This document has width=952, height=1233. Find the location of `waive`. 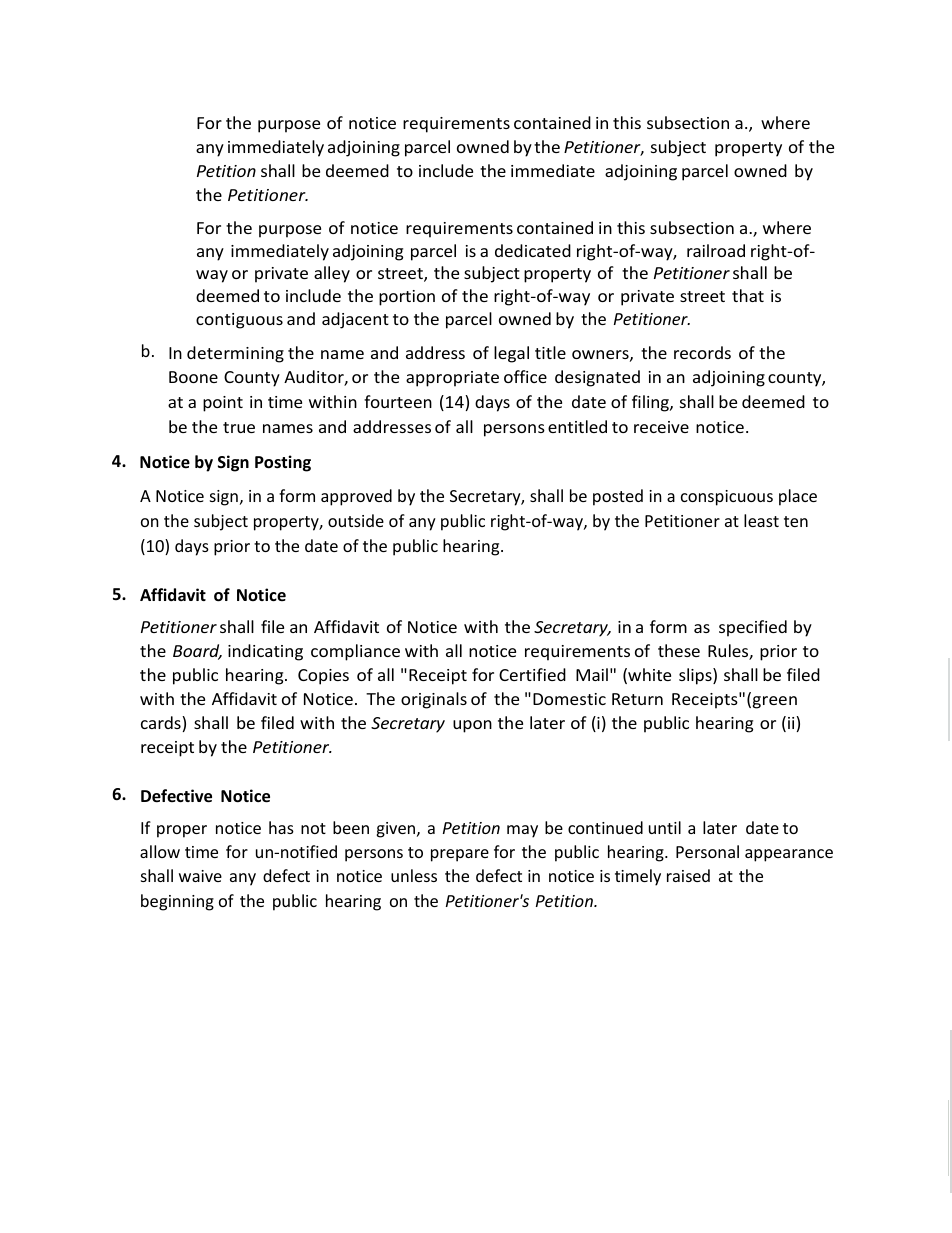

waive is located at coordinates (200, 876).
